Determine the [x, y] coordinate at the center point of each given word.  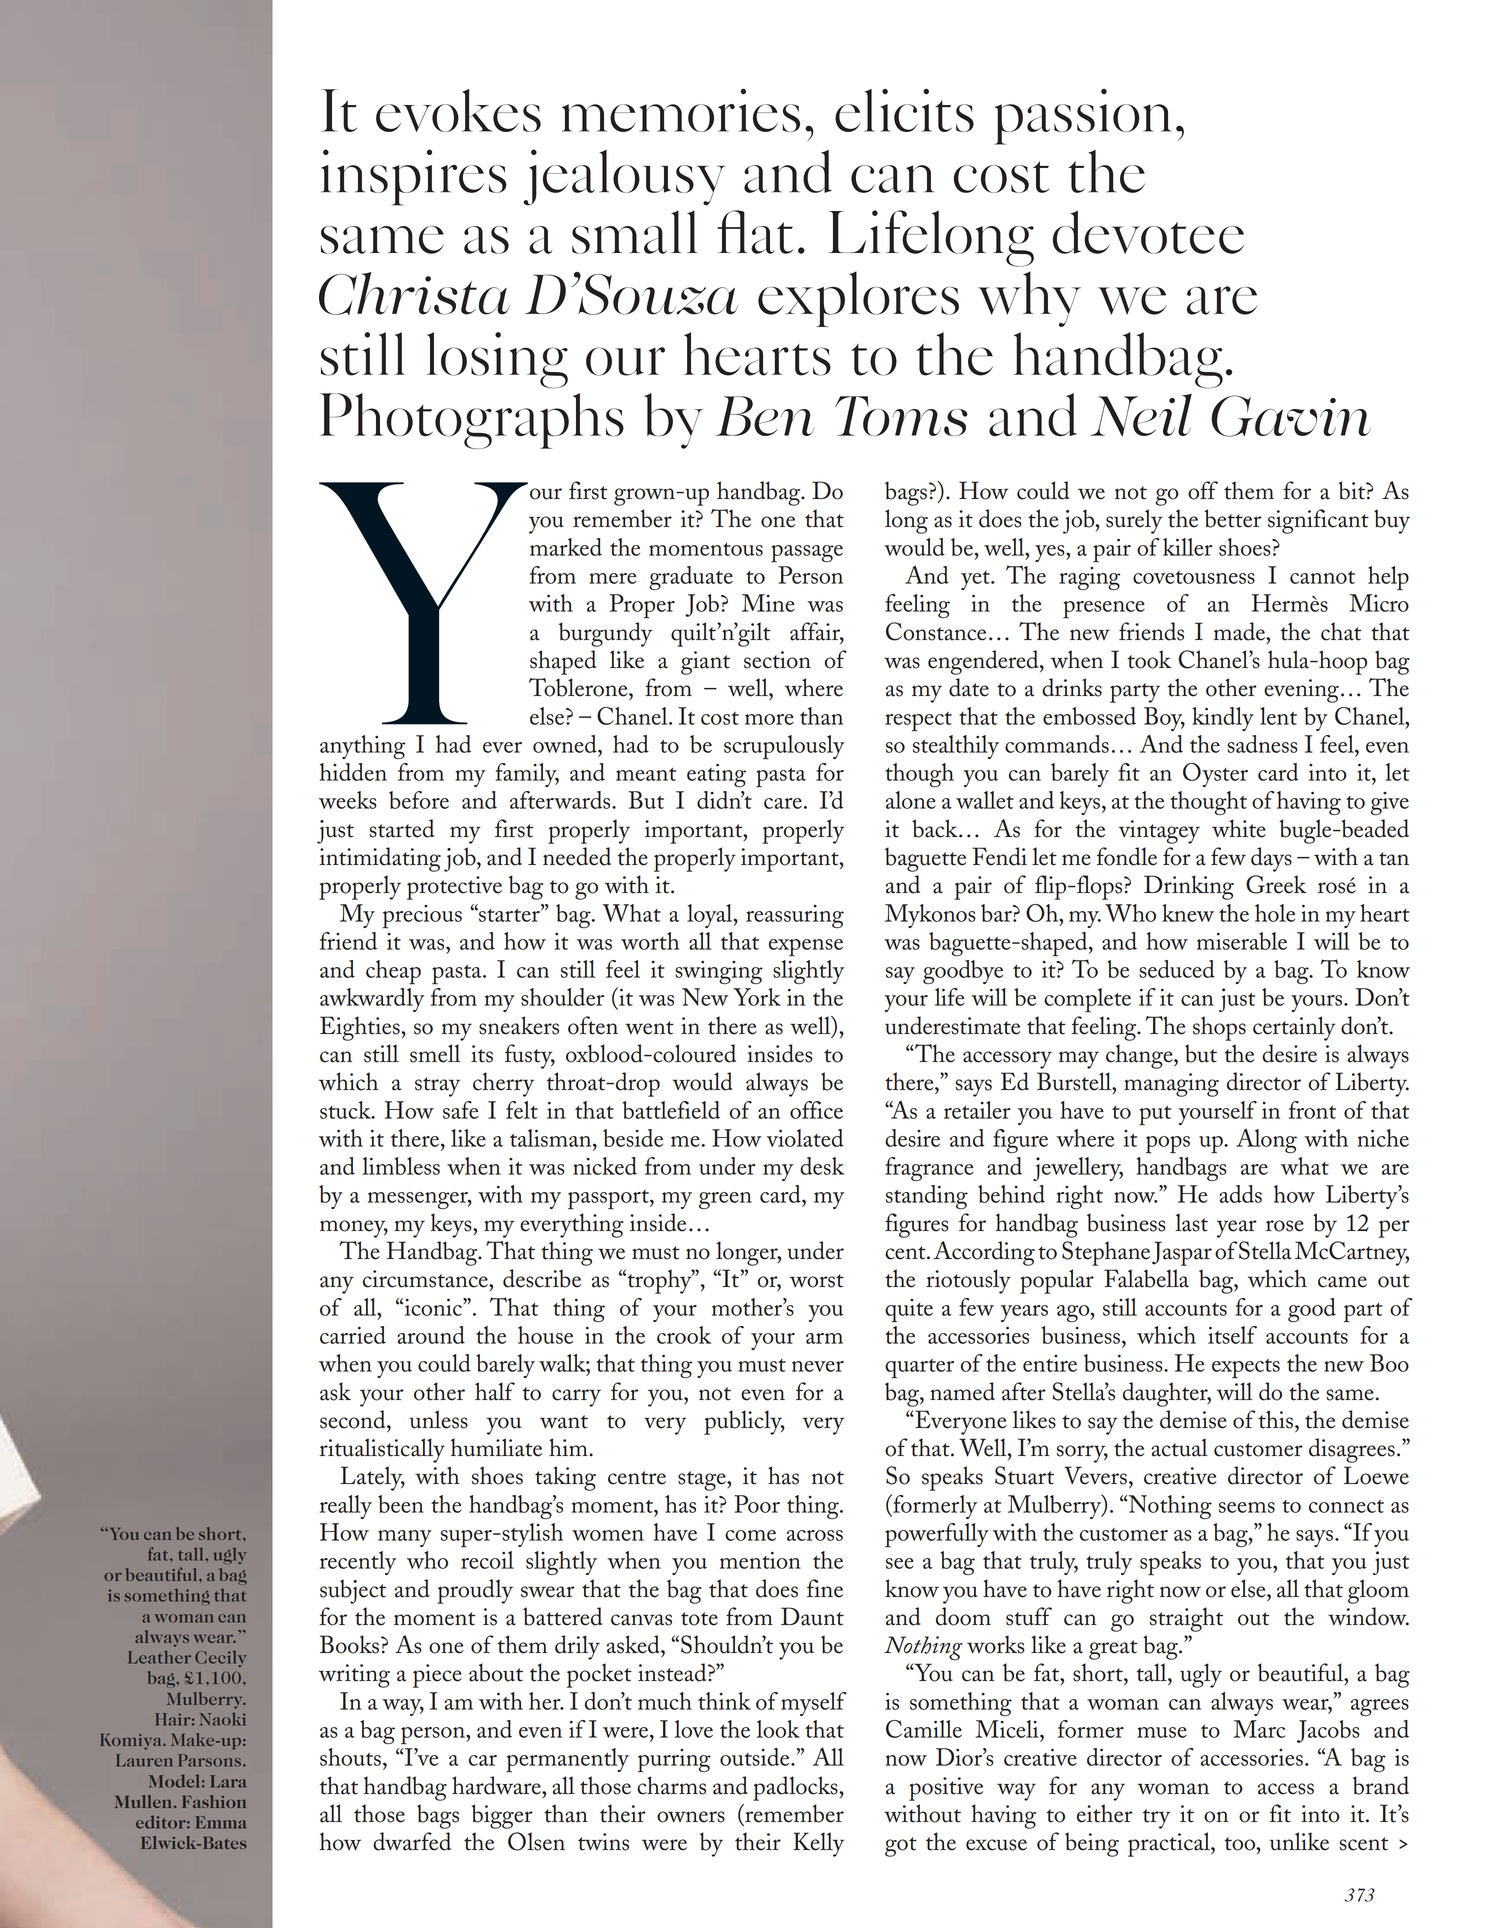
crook [684, 1335]
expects [1246, 1369]
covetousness [1194, 577]
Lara [228, 1781]
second [354, 1419]
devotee [1148, 232]
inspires [414, 177]
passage [807, 554]
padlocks [796, 1788]
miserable [1242, 941]
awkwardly [372, 1000]
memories [681, 110]
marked [566, 547]
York [757, 997]
